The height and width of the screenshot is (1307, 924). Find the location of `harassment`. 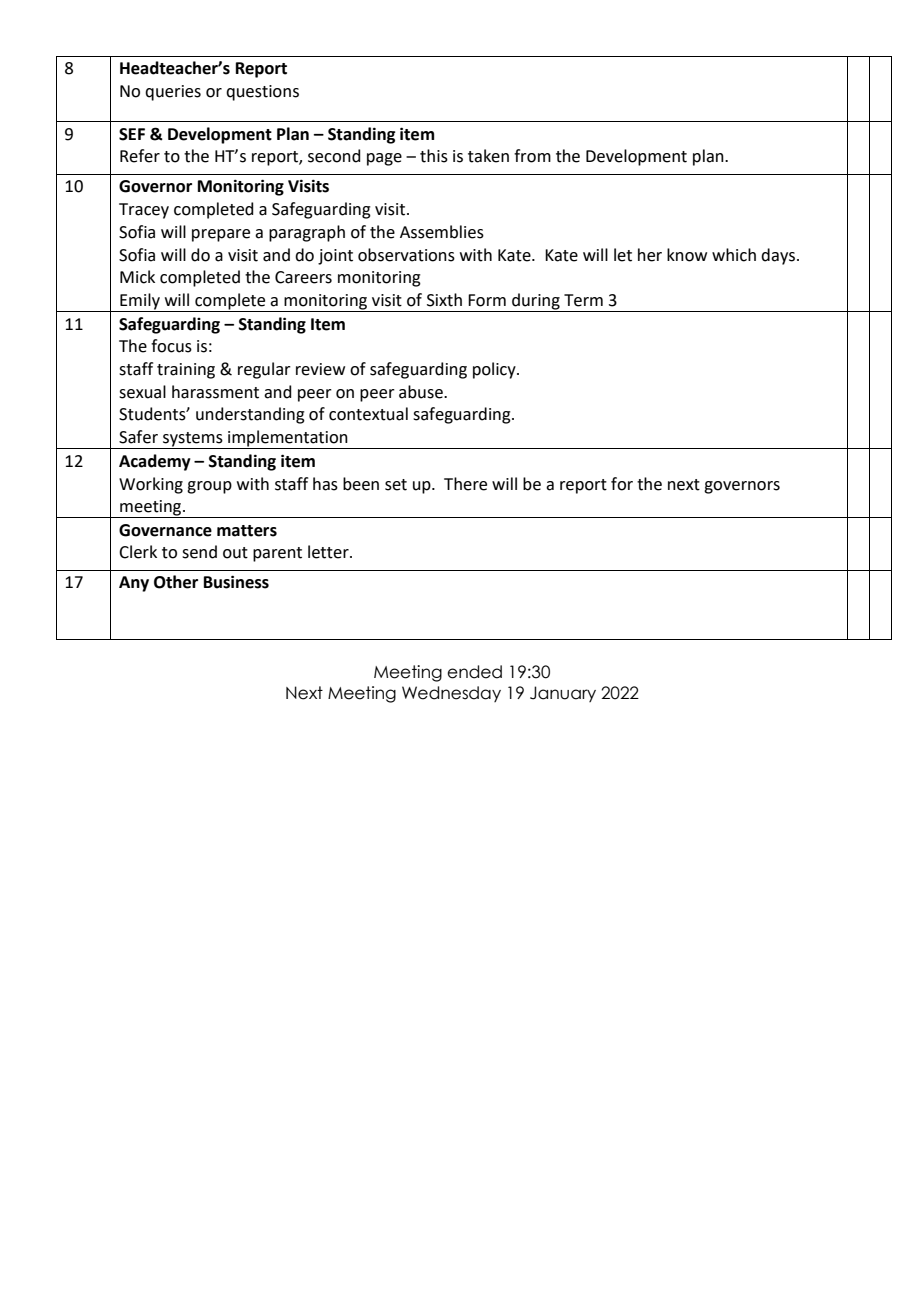

harassment is located at coordinates (215, 392).
